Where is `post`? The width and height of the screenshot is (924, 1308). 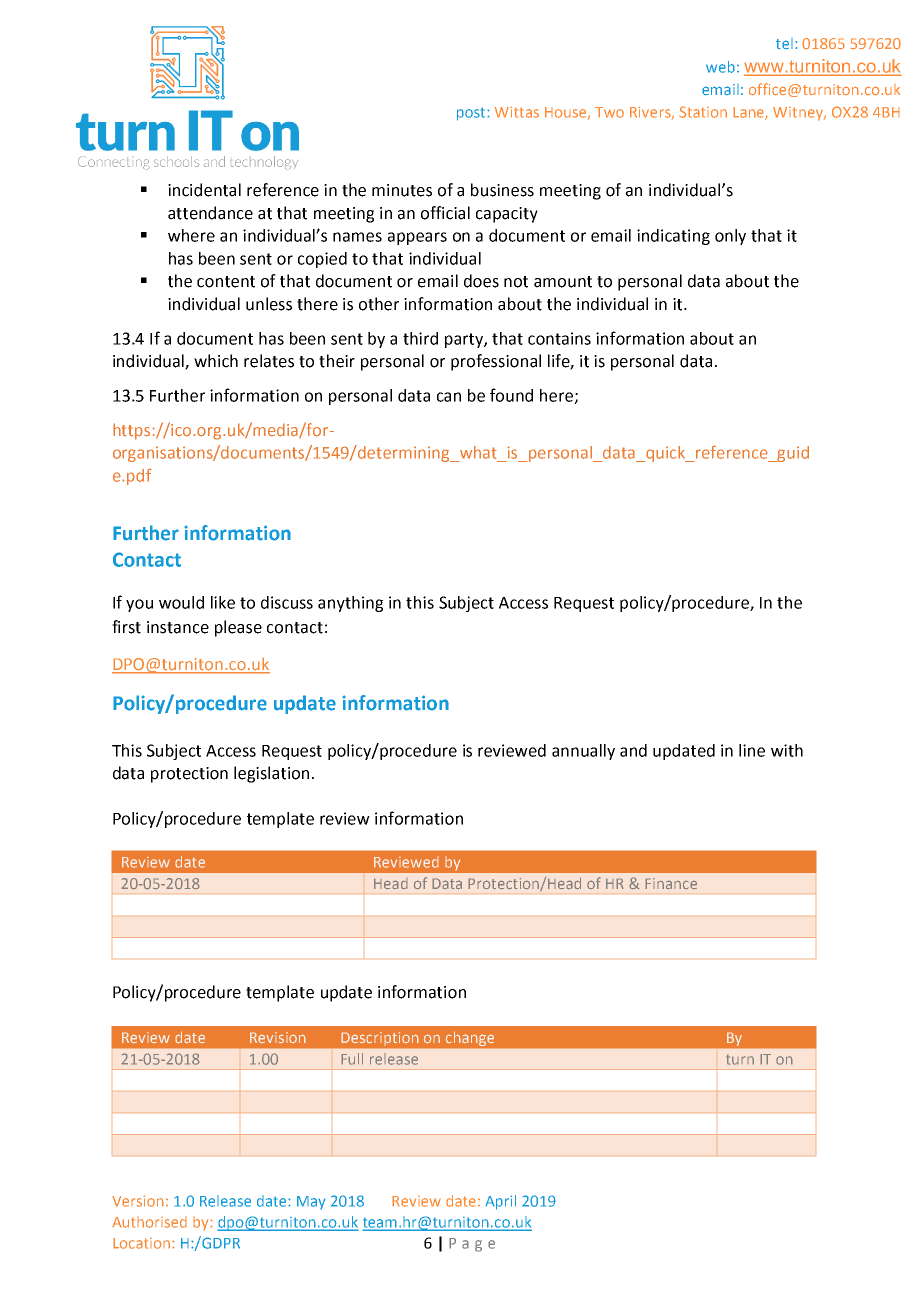 post is located at coordinates (472, 114).
